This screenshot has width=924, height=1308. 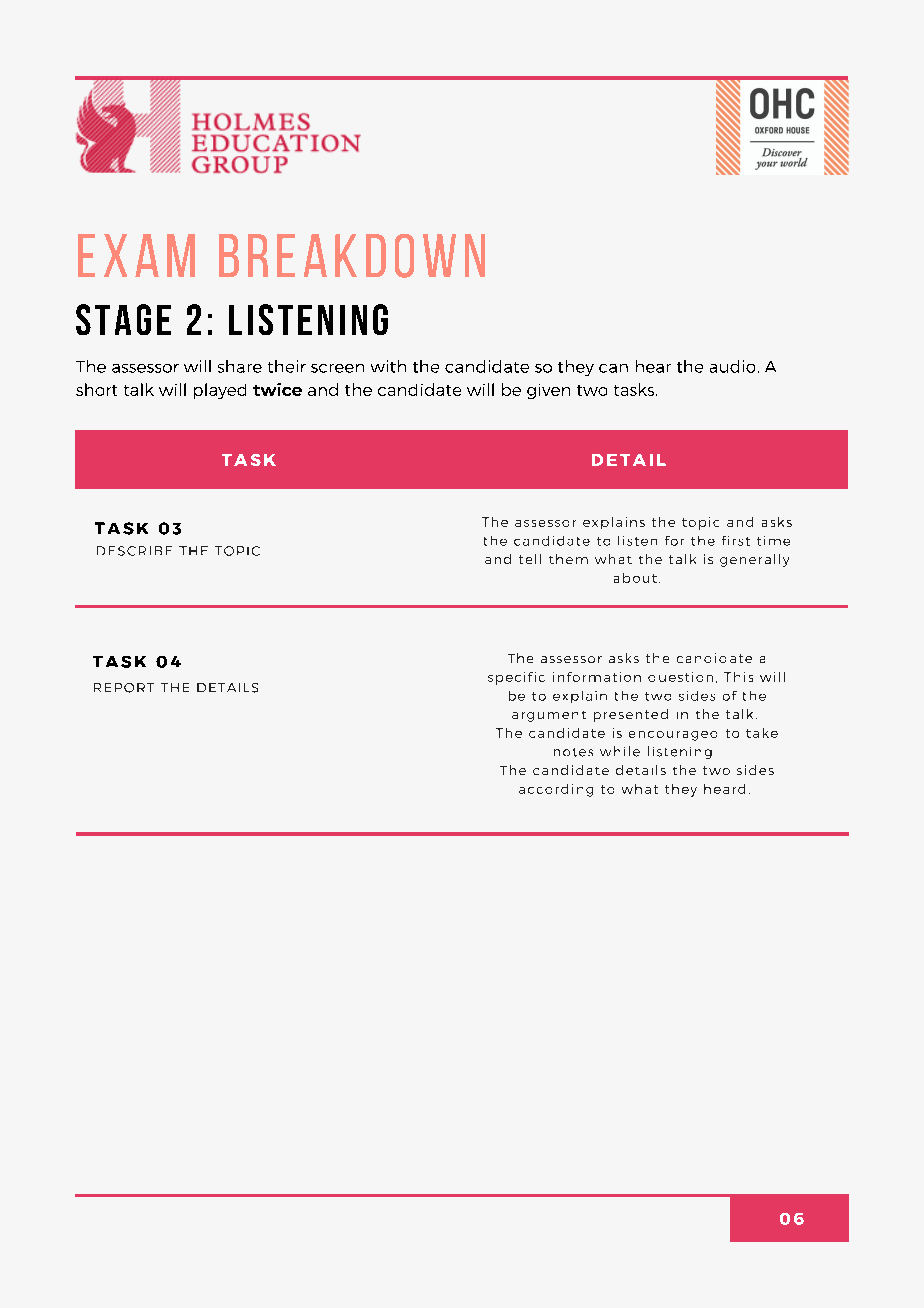 I want to click on REPORT, so click(x=124, y=688).
